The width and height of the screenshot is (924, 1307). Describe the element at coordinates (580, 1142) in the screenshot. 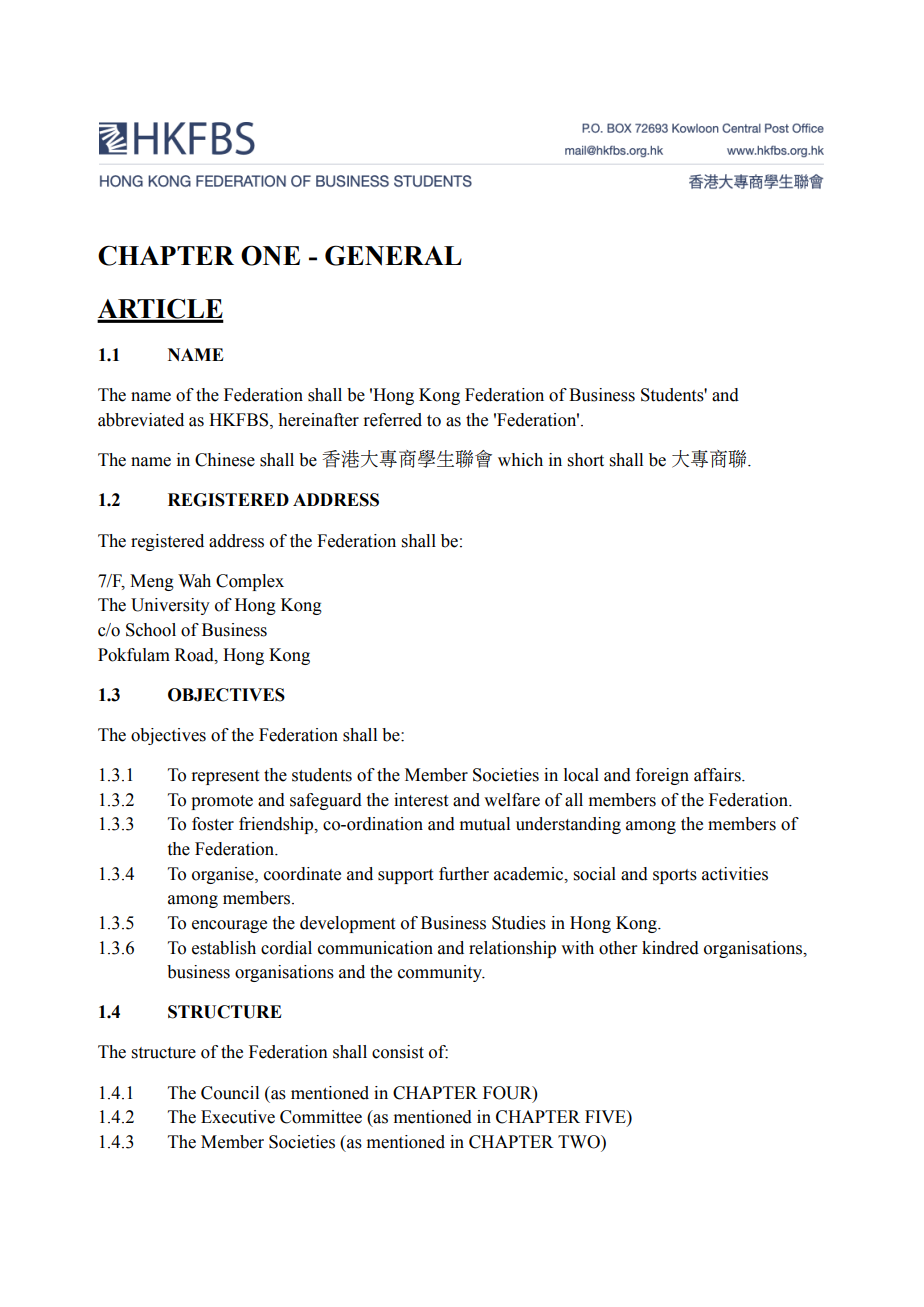

I see `TWO` at that location.
